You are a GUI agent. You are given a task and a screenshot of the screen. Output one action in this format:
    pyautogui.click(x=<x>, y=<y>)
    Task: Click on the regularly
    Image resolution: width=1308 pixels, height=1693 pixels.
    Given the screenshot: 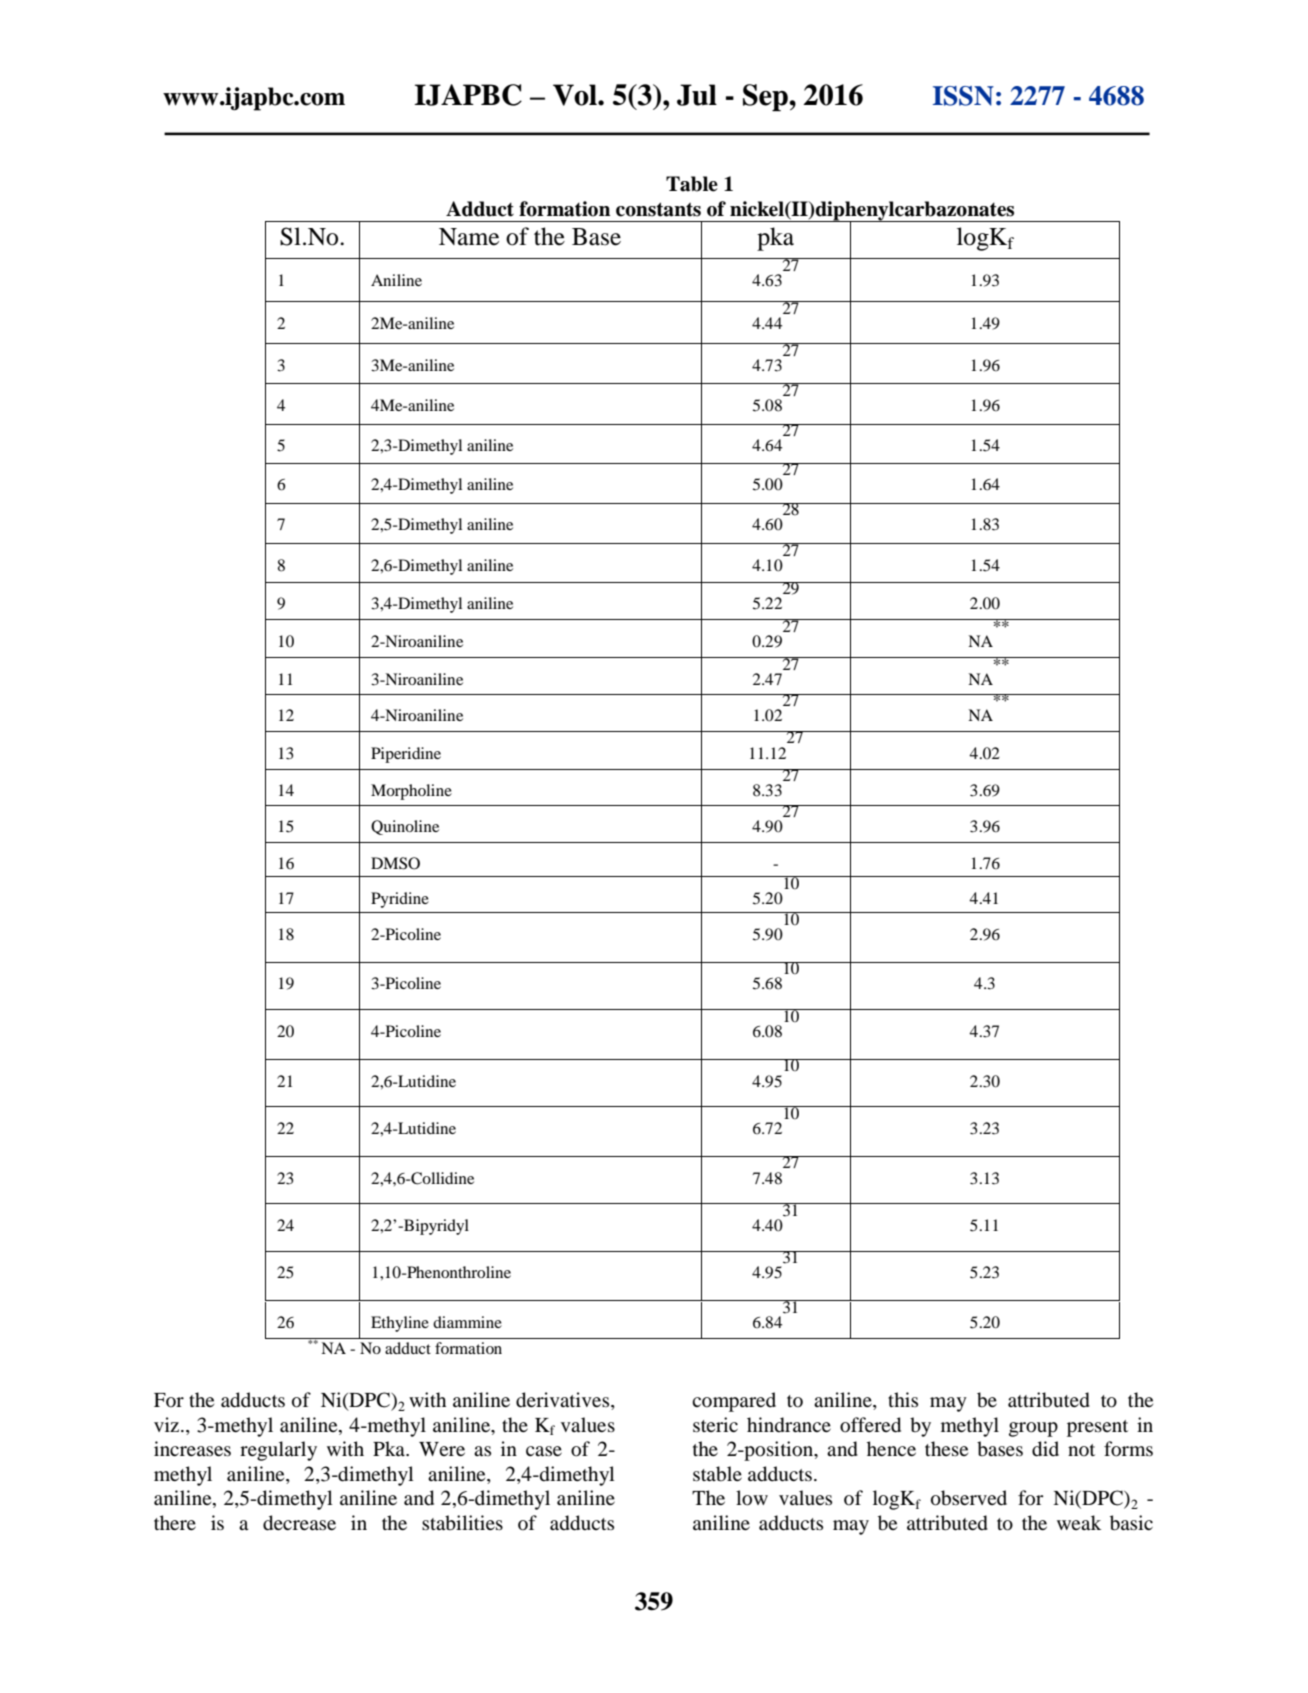 What is the action you would take?
    pyautogui.click(x=278, y=1451)
